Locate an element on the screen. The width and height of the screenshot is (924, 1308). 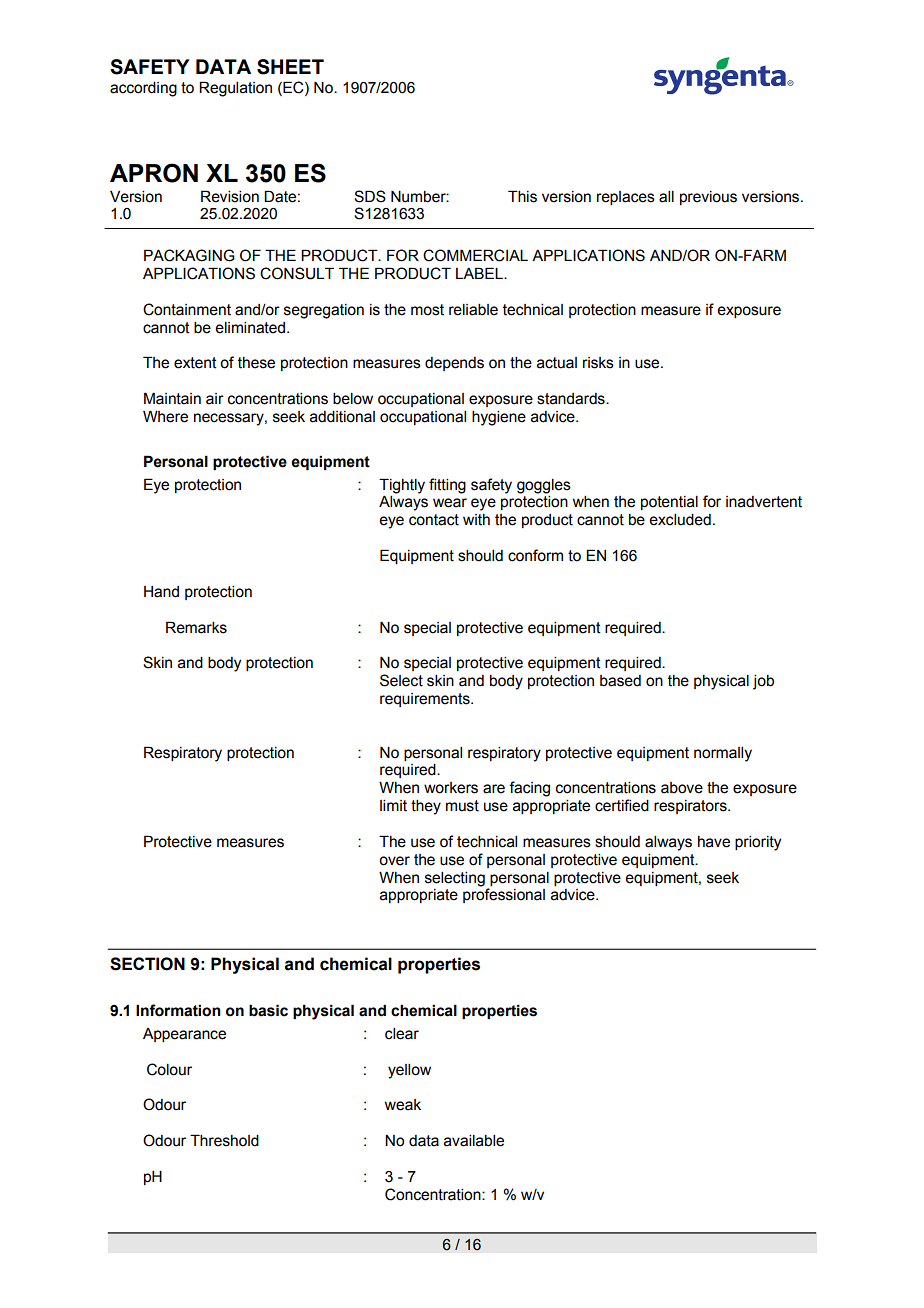
contact is located at coordinates (434, 520).
